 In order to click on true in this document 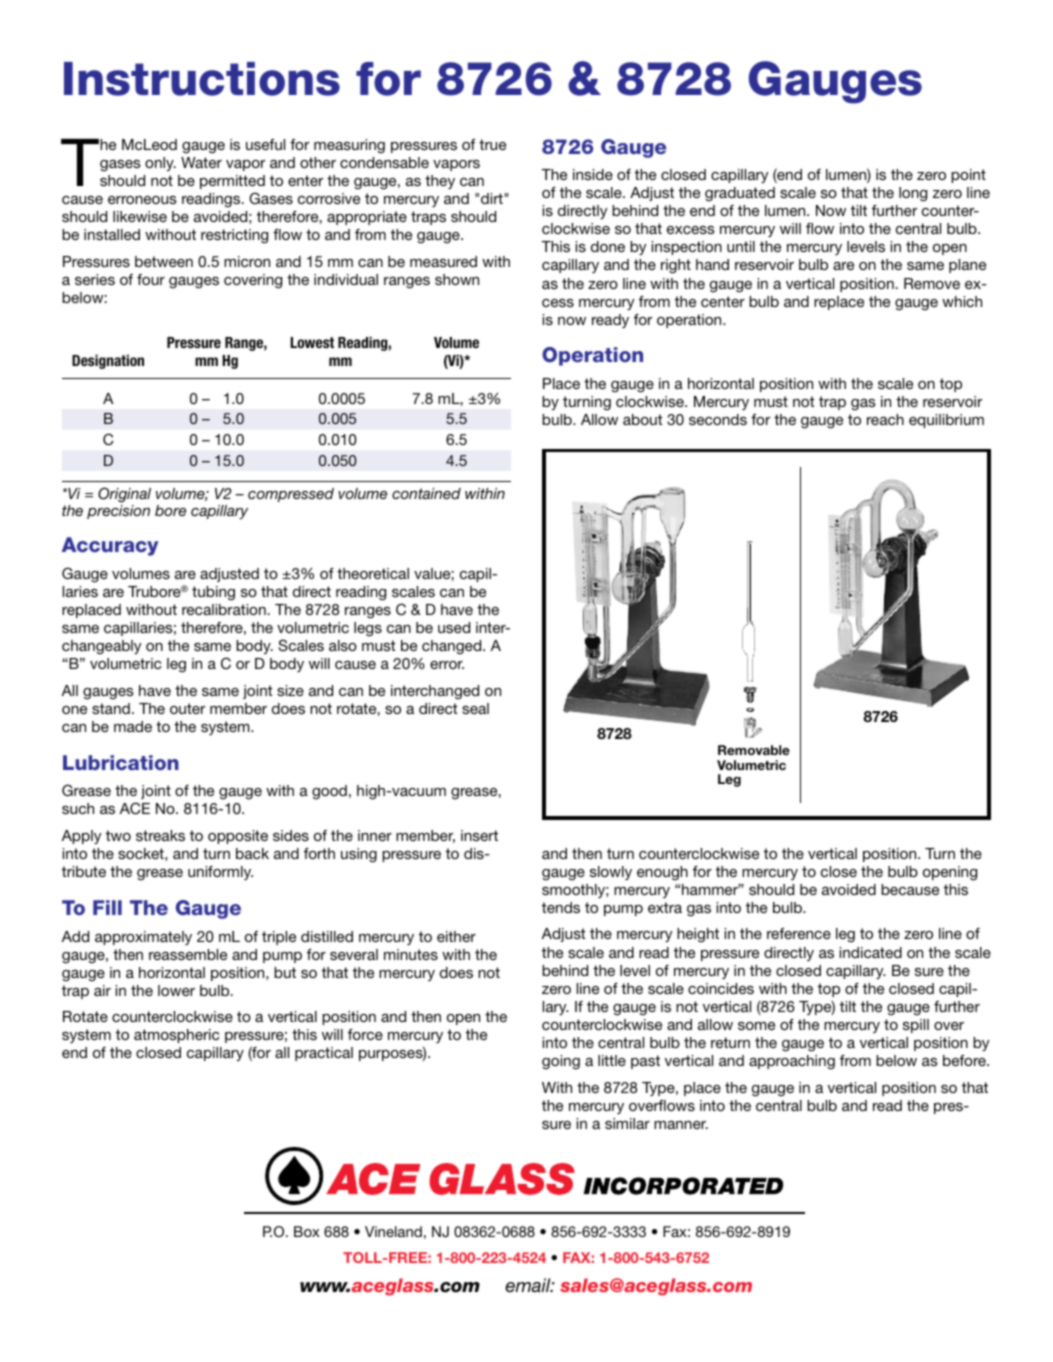, I will do `click(492, 144)`.
